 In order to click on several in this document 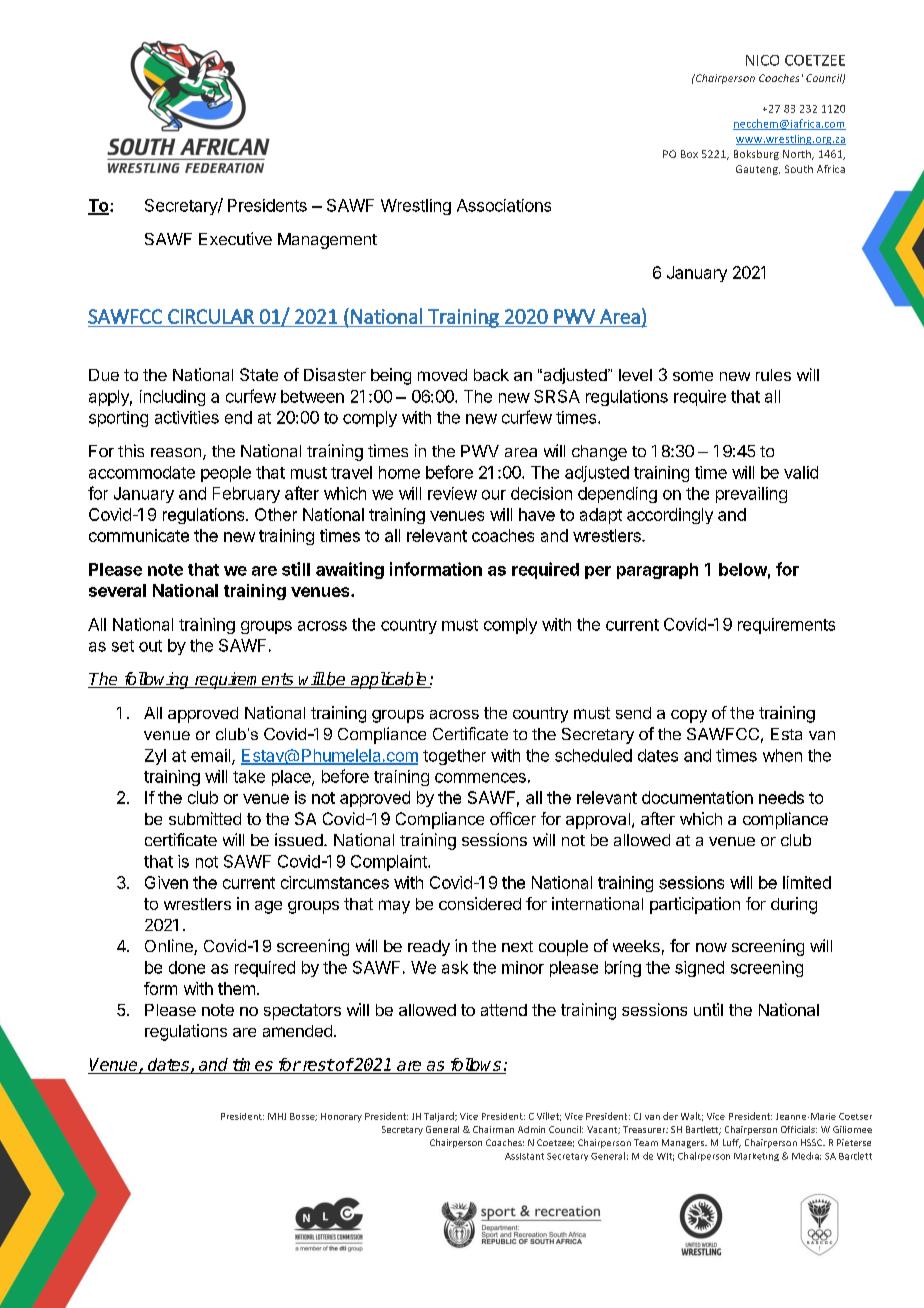, I will do `click(117, 590)`.
